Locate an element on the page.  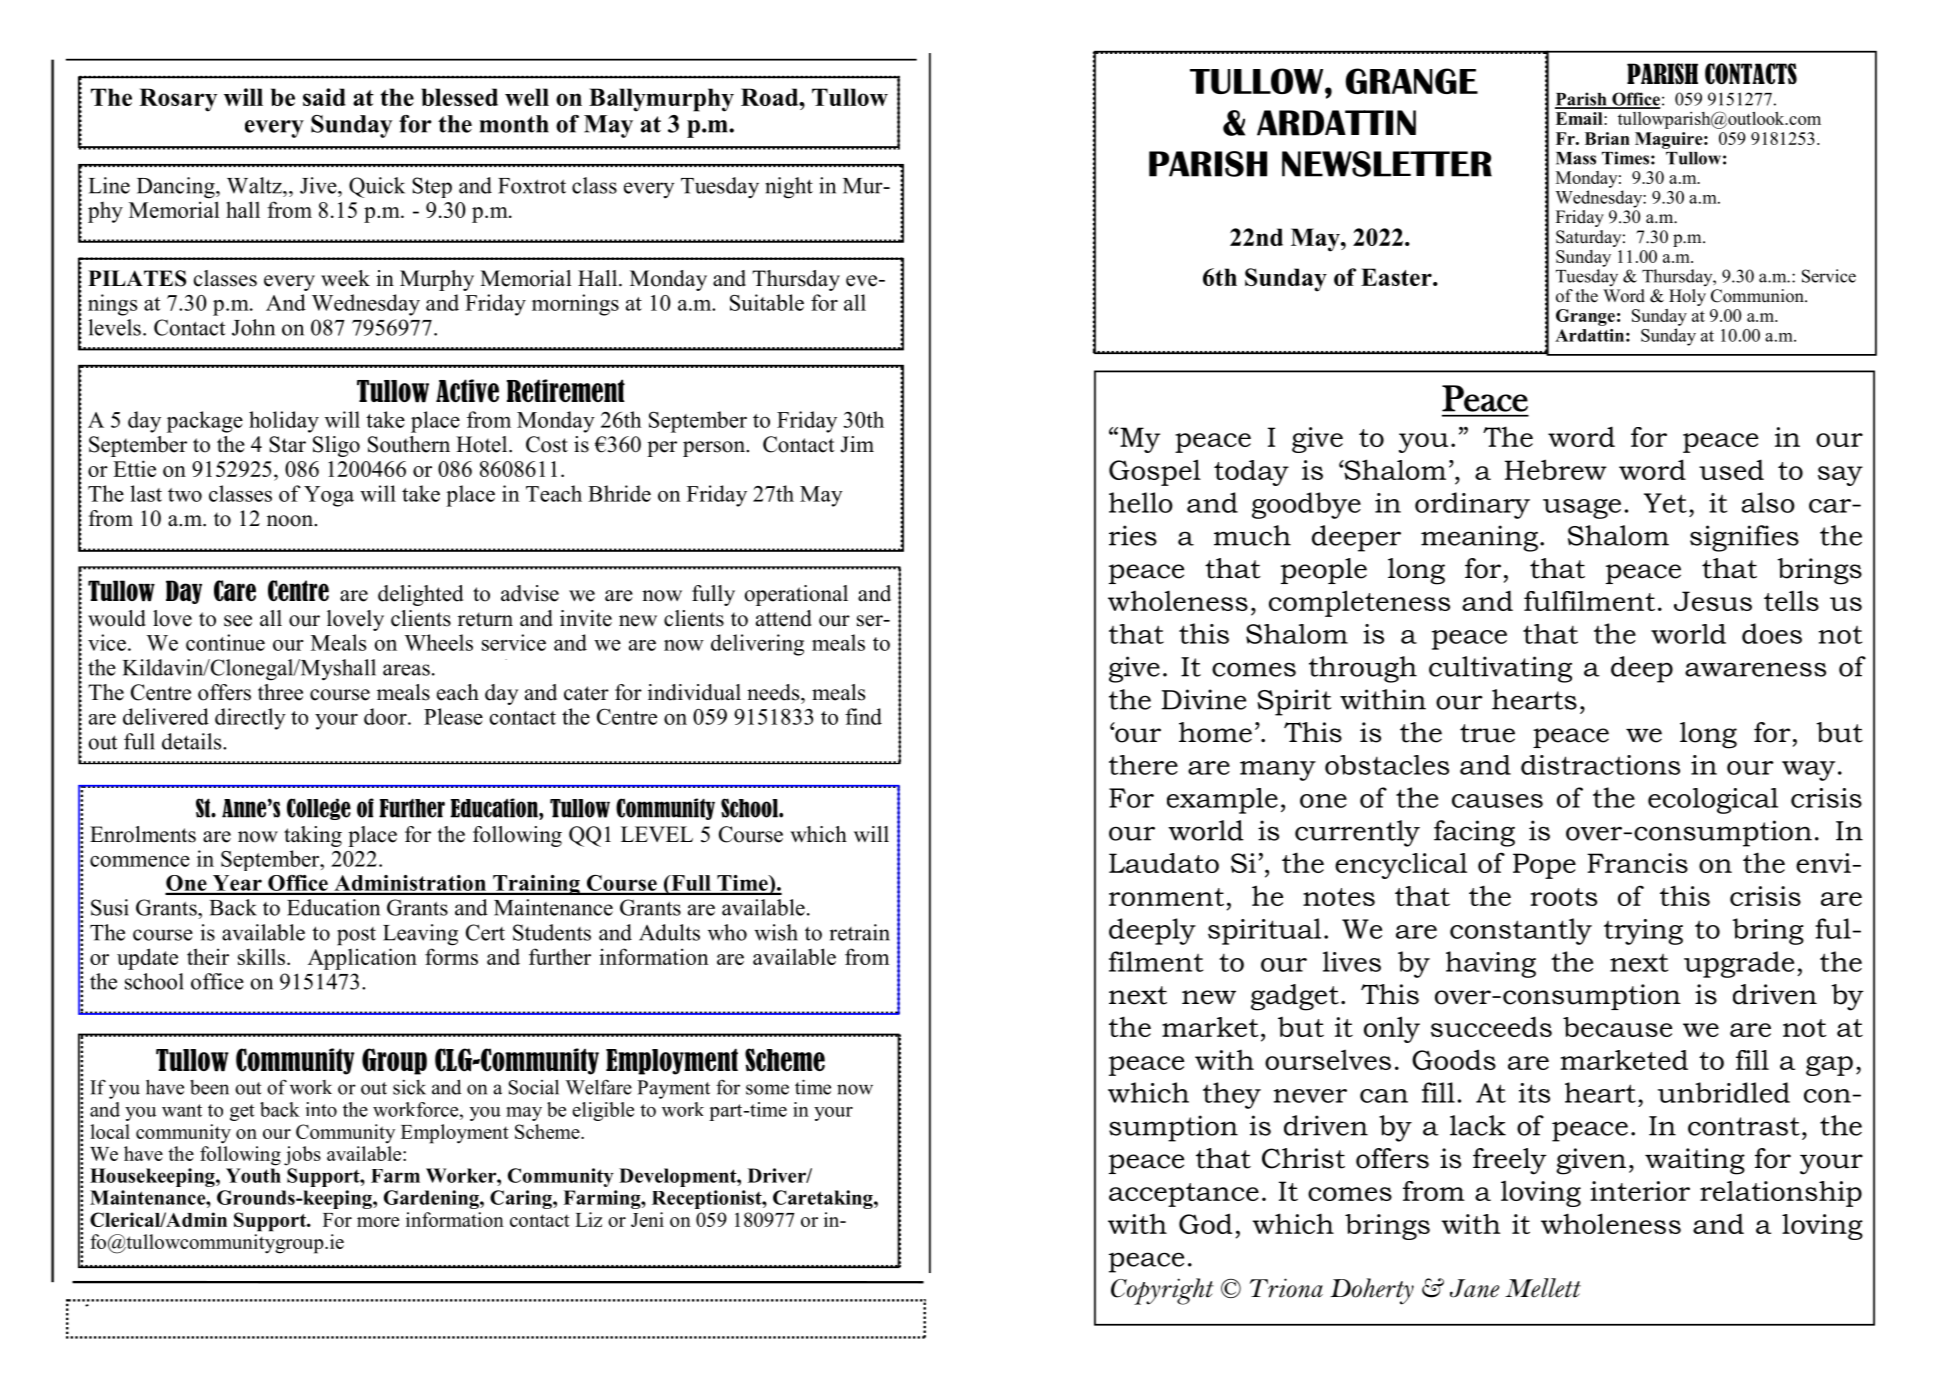
find is located at coordinates (863, 716).
